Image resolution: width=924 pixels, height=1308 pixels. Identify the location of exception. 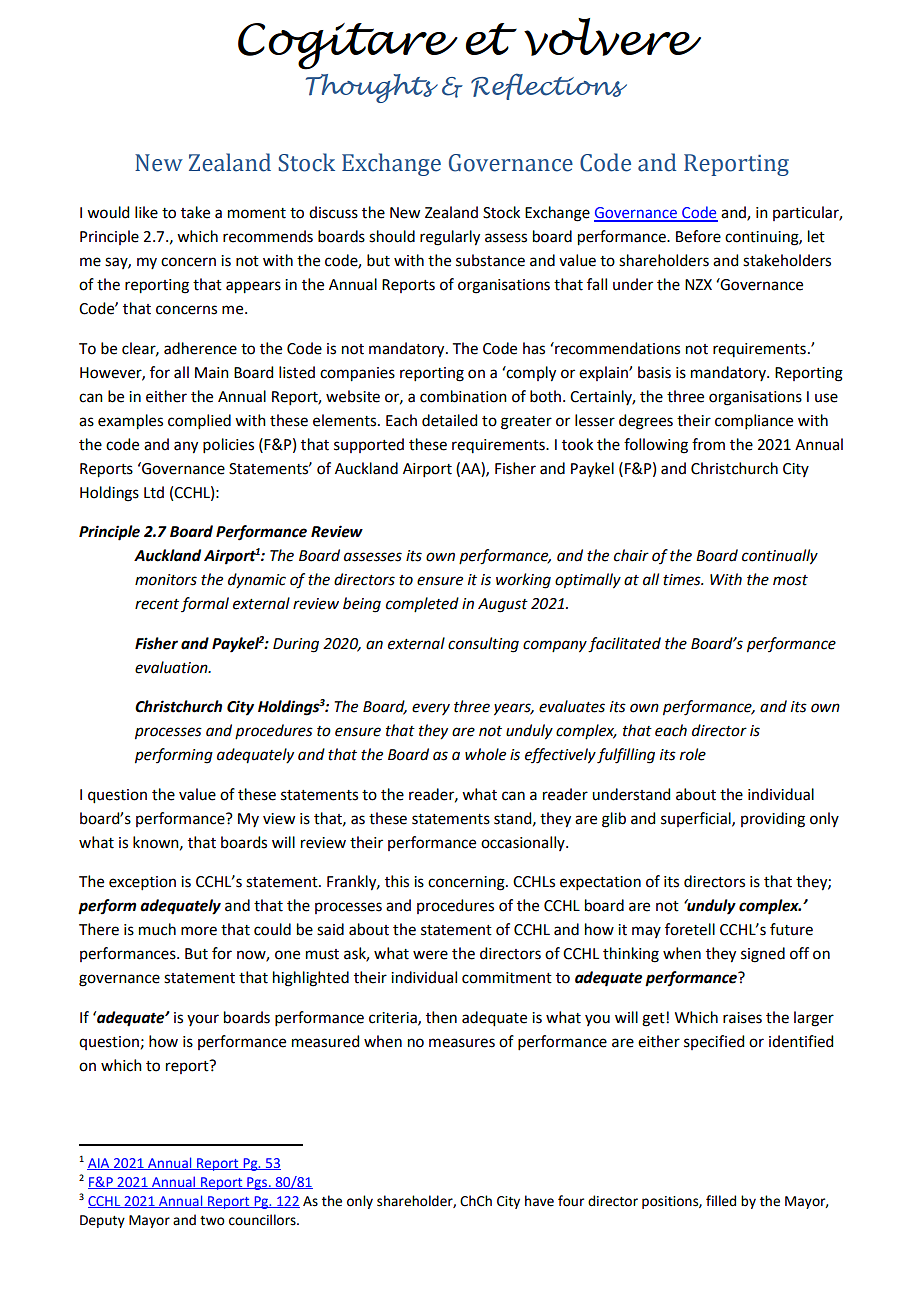
(142, 883).
